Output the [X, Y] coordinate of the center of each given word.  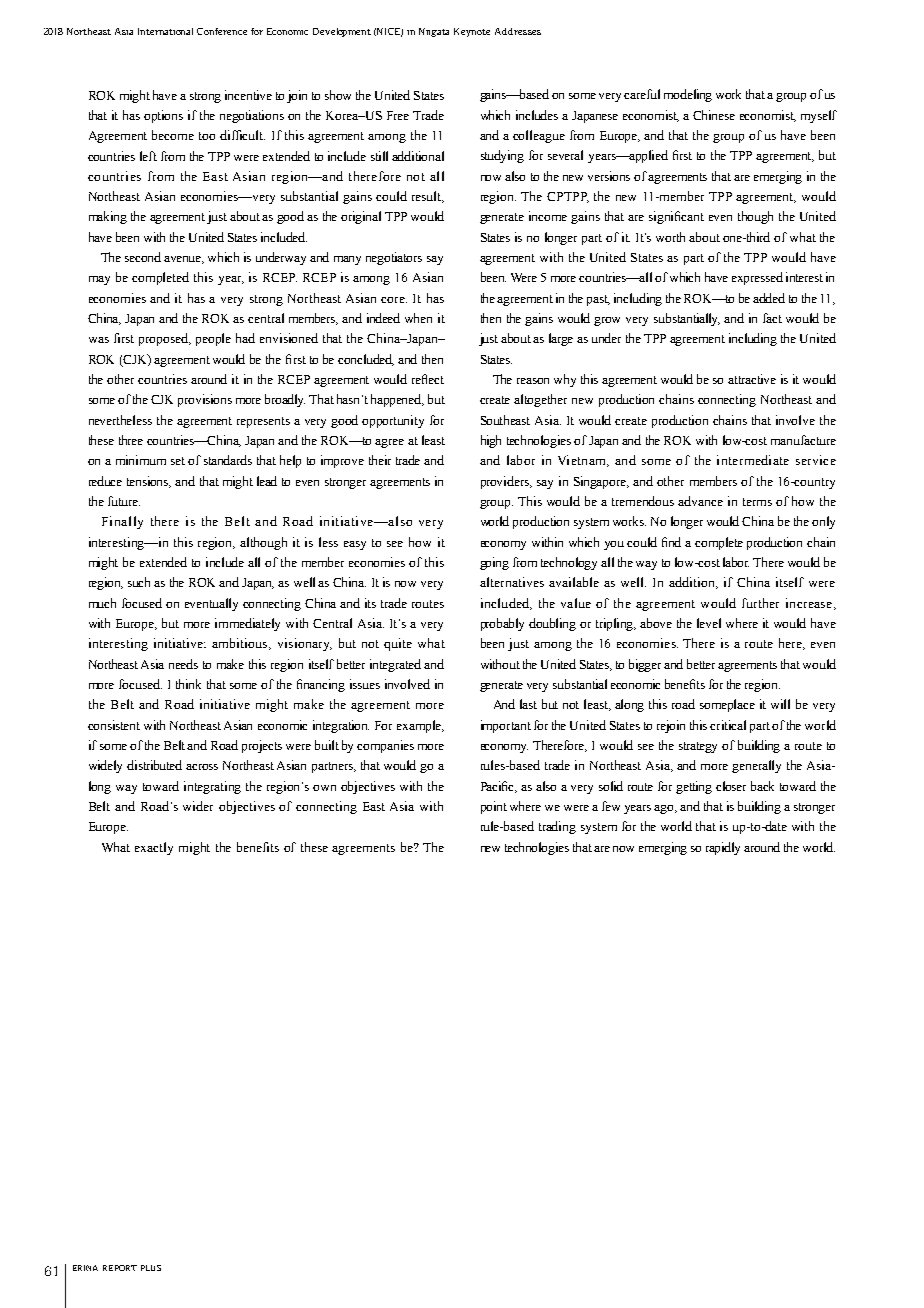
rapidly [723, 848]
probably [502, 624]
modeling [688, 95]
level [709, 623]
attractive [752, 379]
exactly [154, 848]
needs [183, 664]
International [165, 31]
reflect [428, 379]
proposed [165, 339]
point [494, 807]
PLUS [151, 1268]
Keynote [472, 32]
